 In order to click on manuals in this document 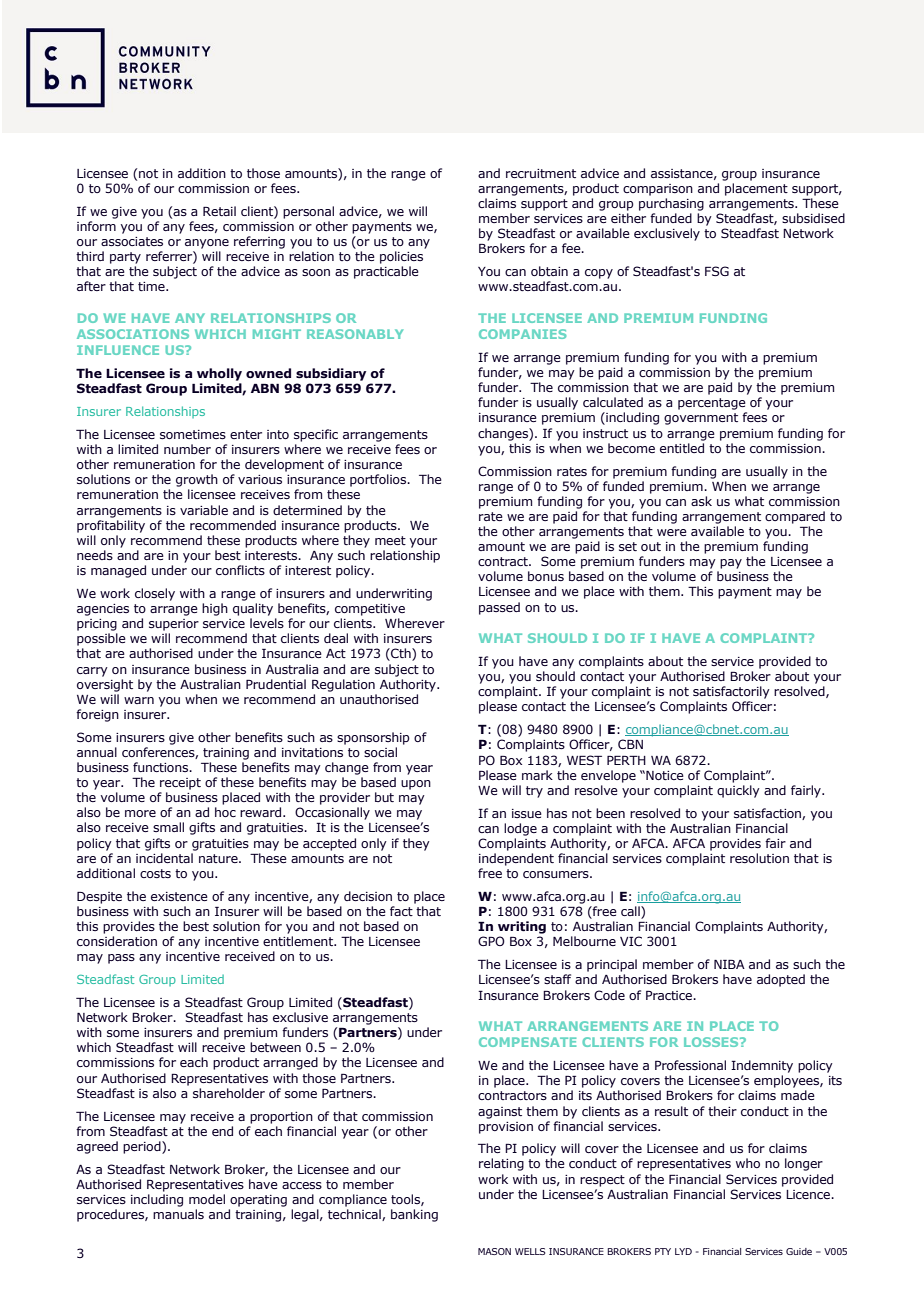, I will do `click(178, 1214)`.
